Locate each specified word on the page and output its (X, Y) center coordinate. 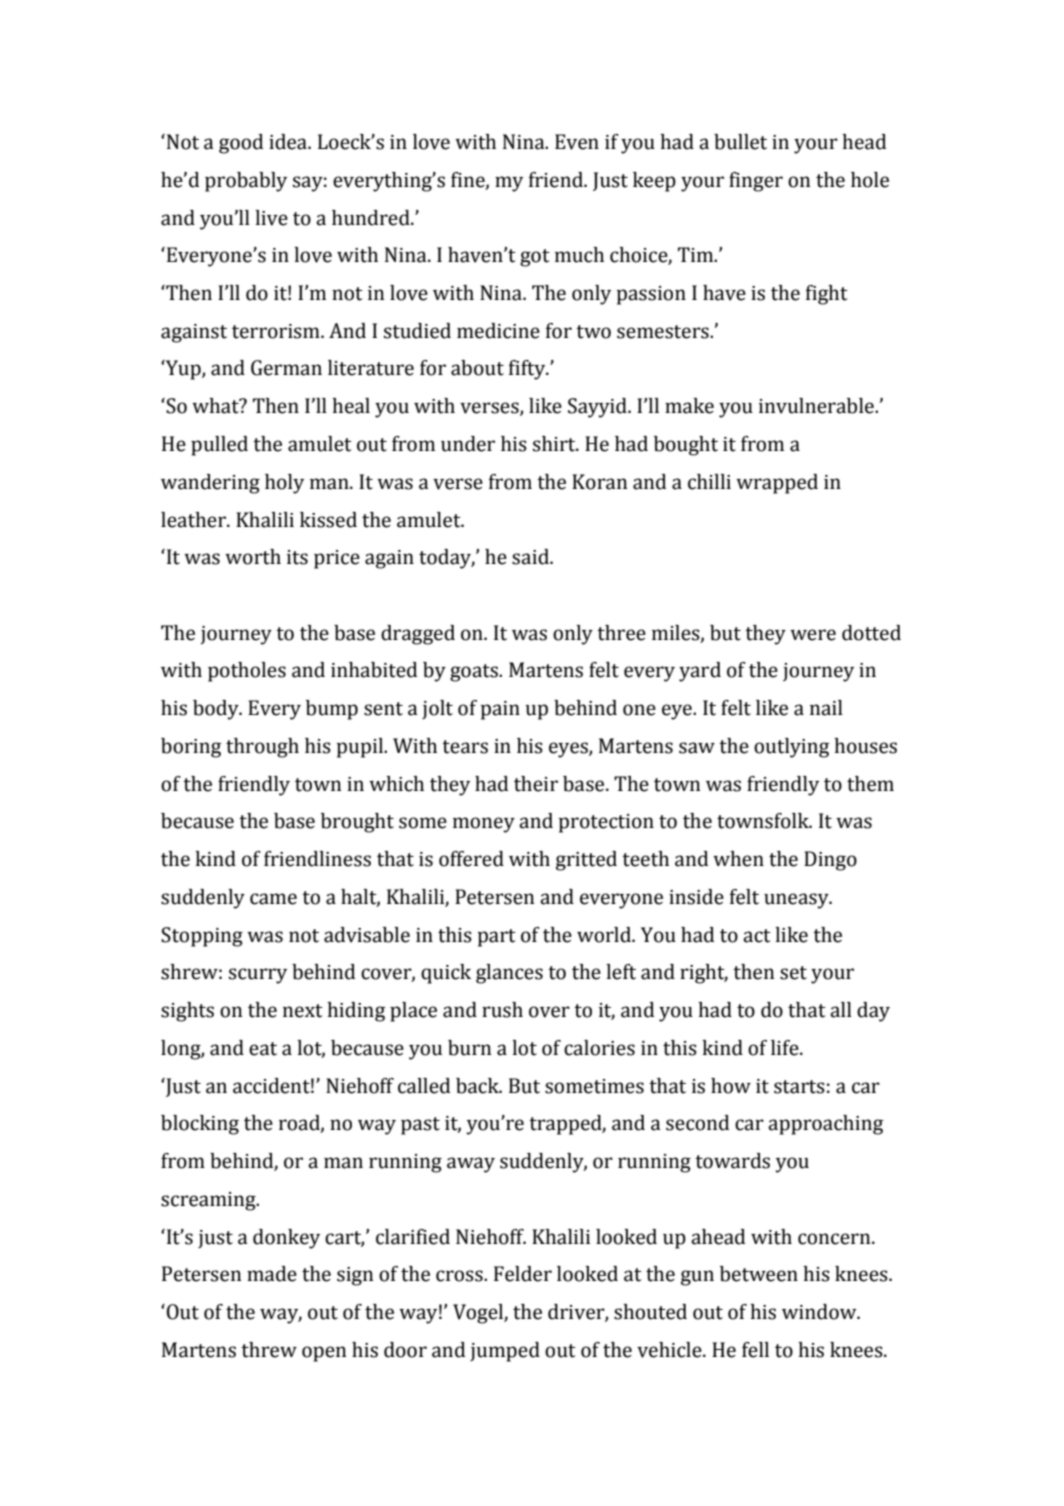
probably (246, 182)
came (273, 899)
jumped (505, 1352)
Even (577, 142)
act (757, 936)
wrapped (777, 484)
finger (756, 182)
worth (253, 557)
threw (269, 1350)
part (497, 938)
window (820, 1312)
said (531, 557)
